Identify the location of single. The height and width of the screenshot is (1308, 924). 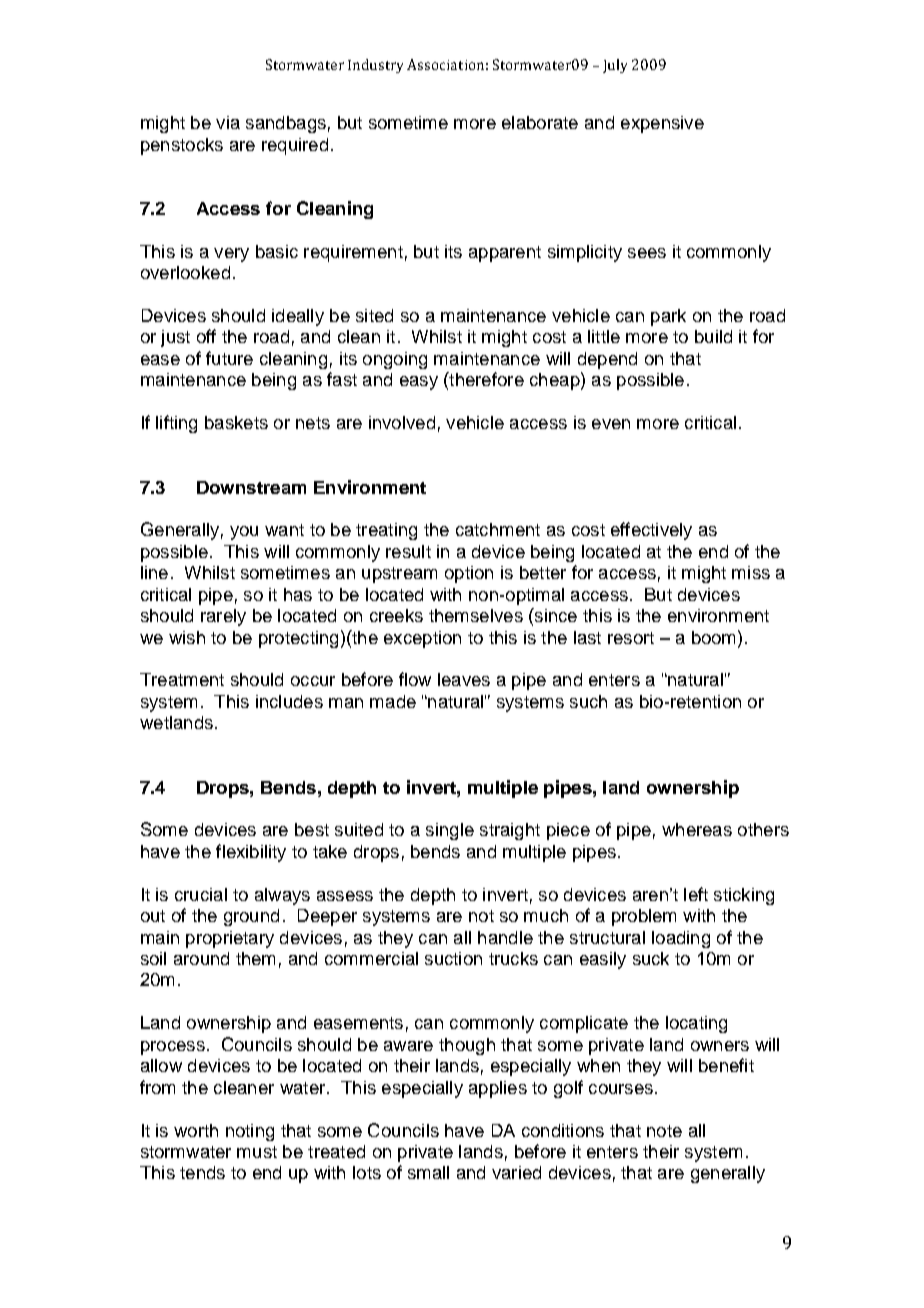
(450, 831).
